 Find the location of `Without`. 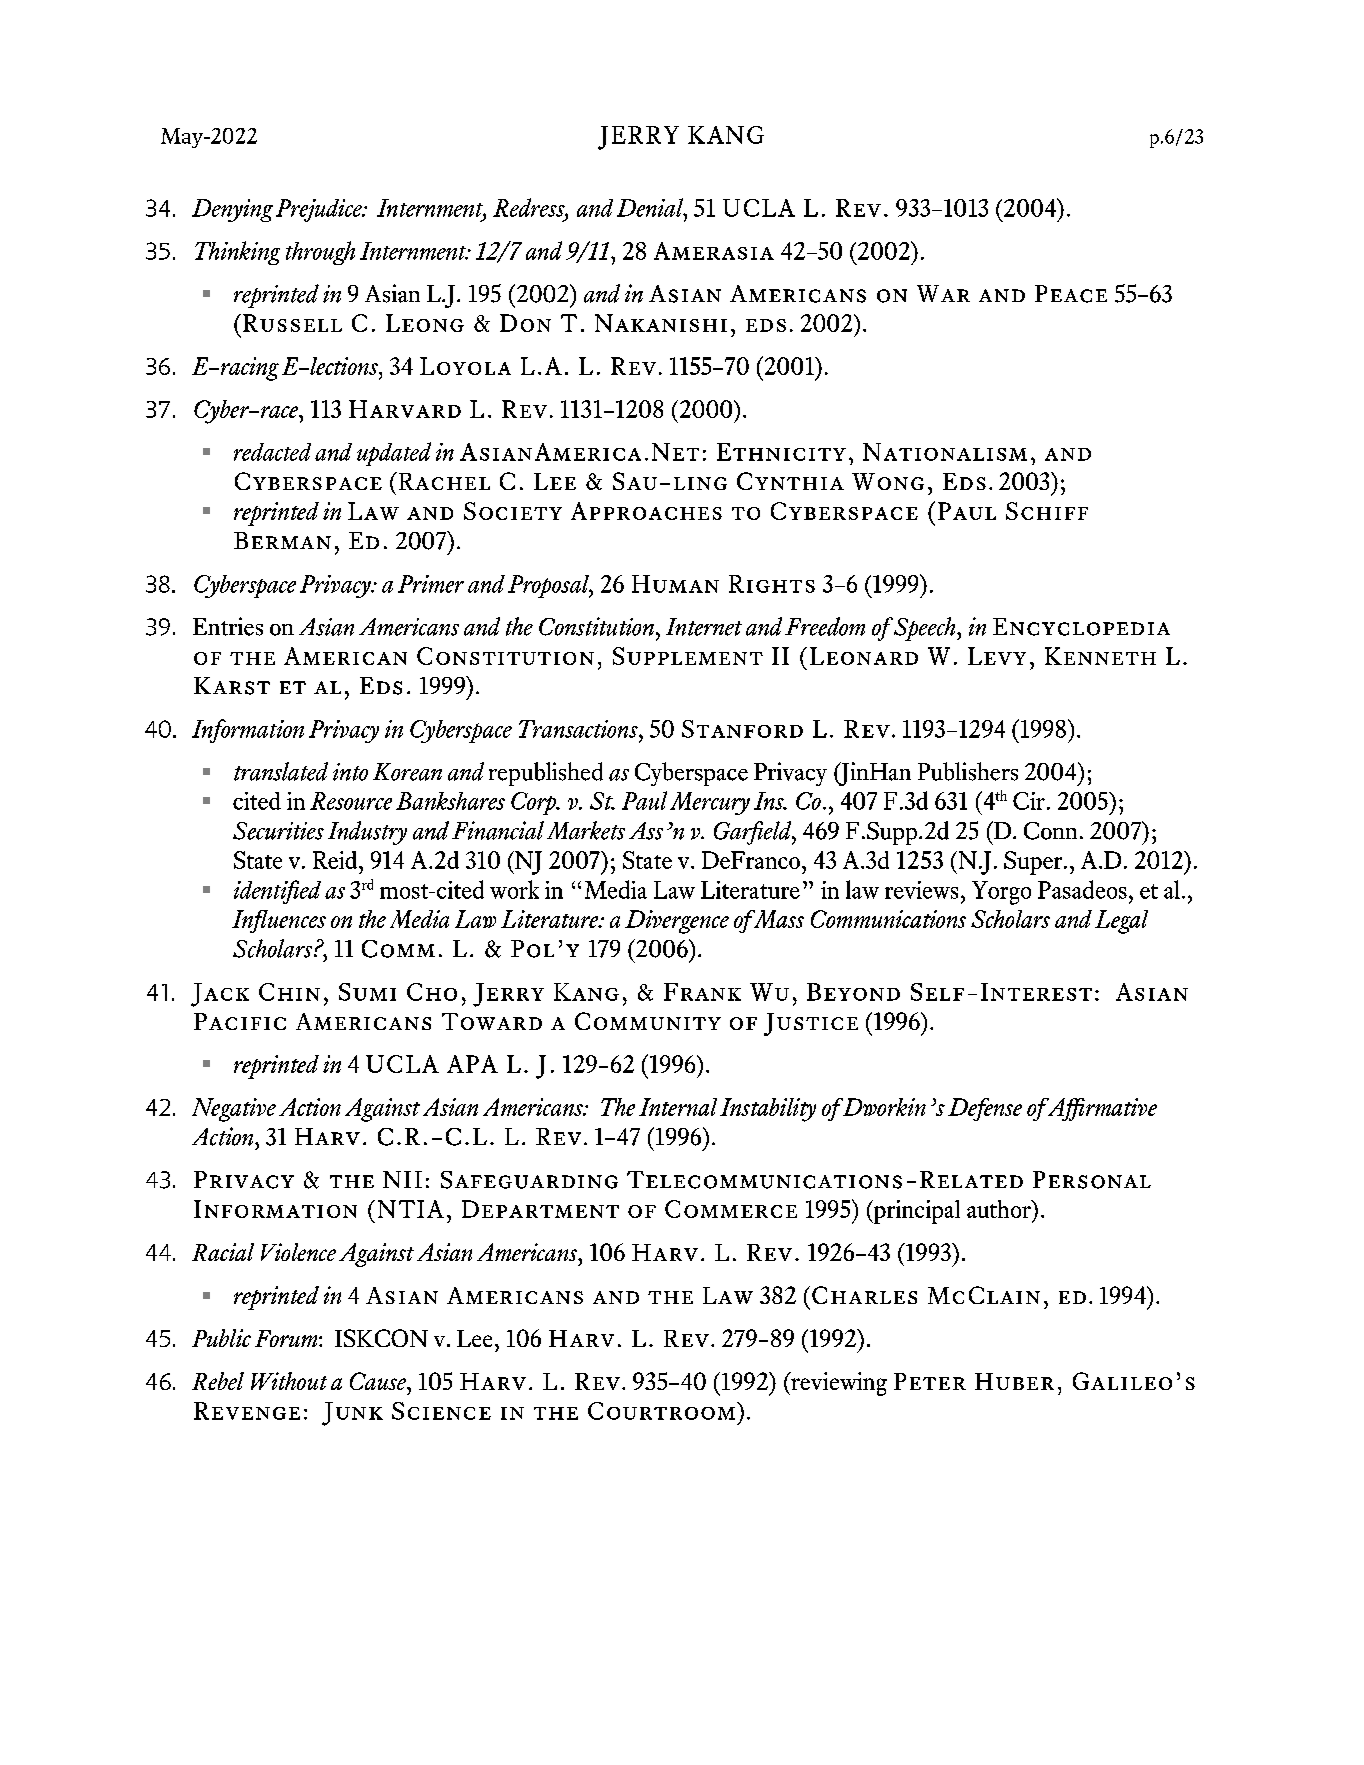

Without is located at coordinates (289, 1381).
